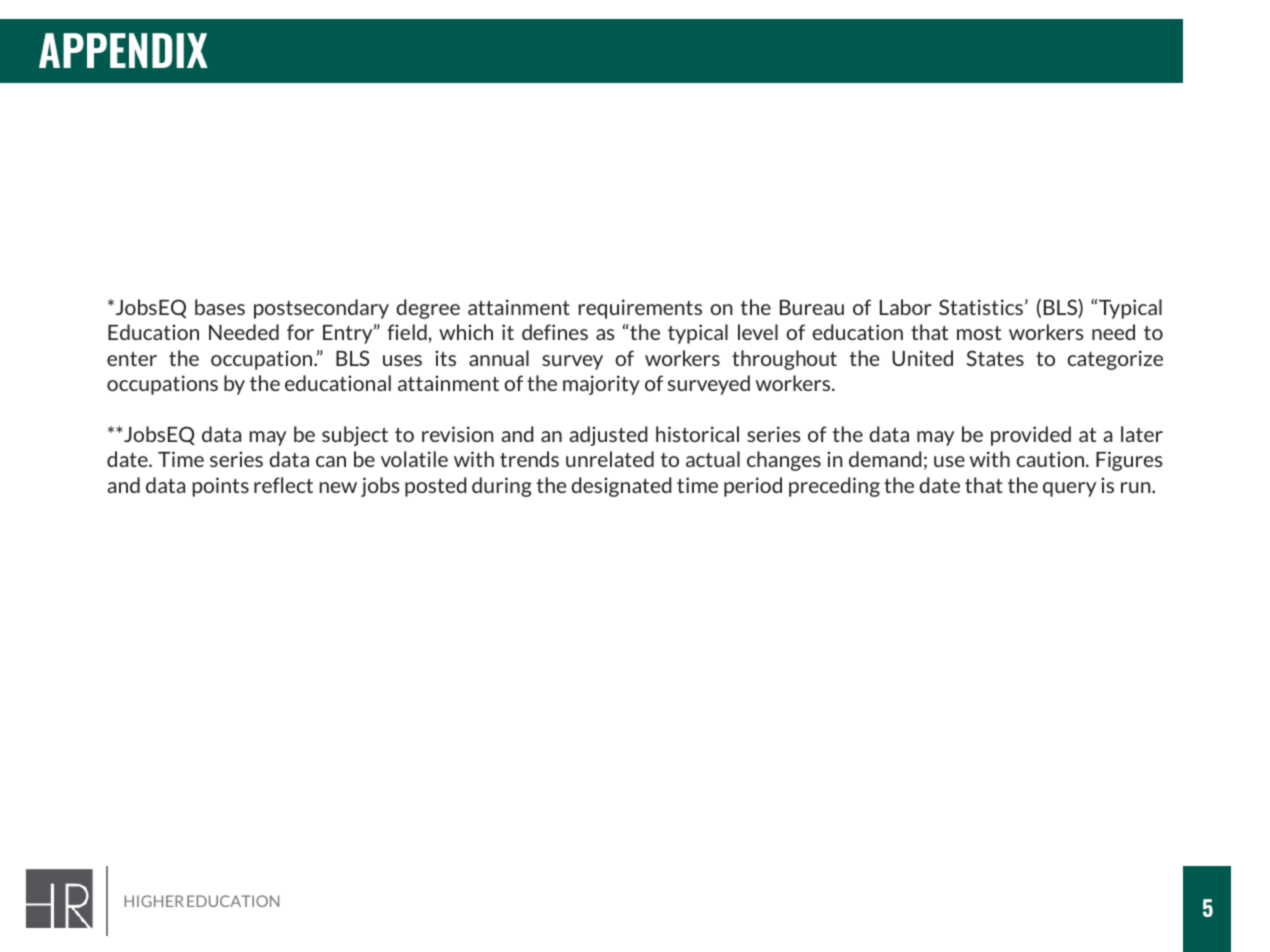 The width and height of the document is (1270, 952). Describe the element at coordinates (154, 901) in the document. I see `HIGHER` at that location.
